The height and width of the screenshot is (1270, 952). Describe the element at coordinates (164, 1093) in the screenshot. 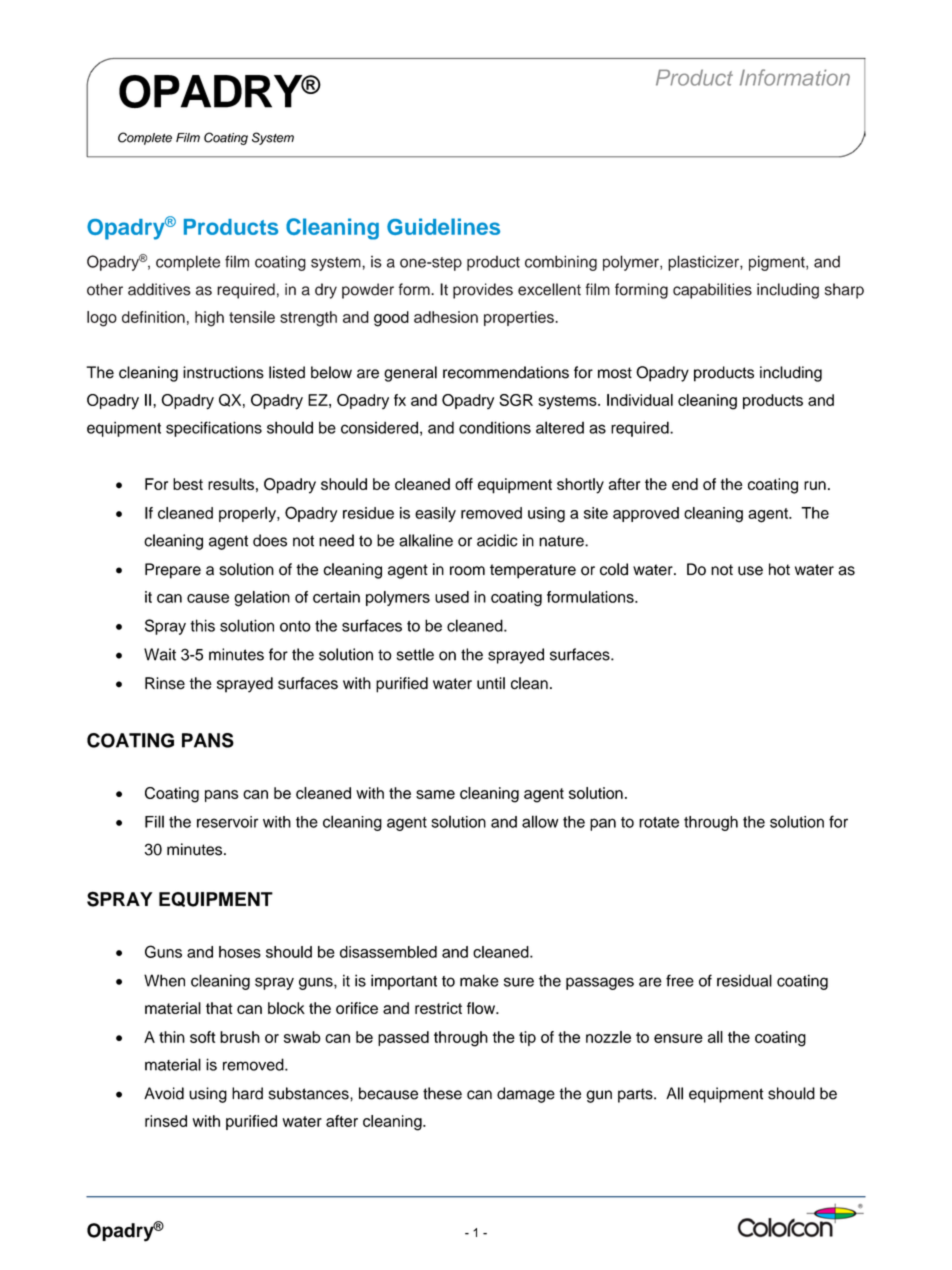

I see `Avoid` at that location.
